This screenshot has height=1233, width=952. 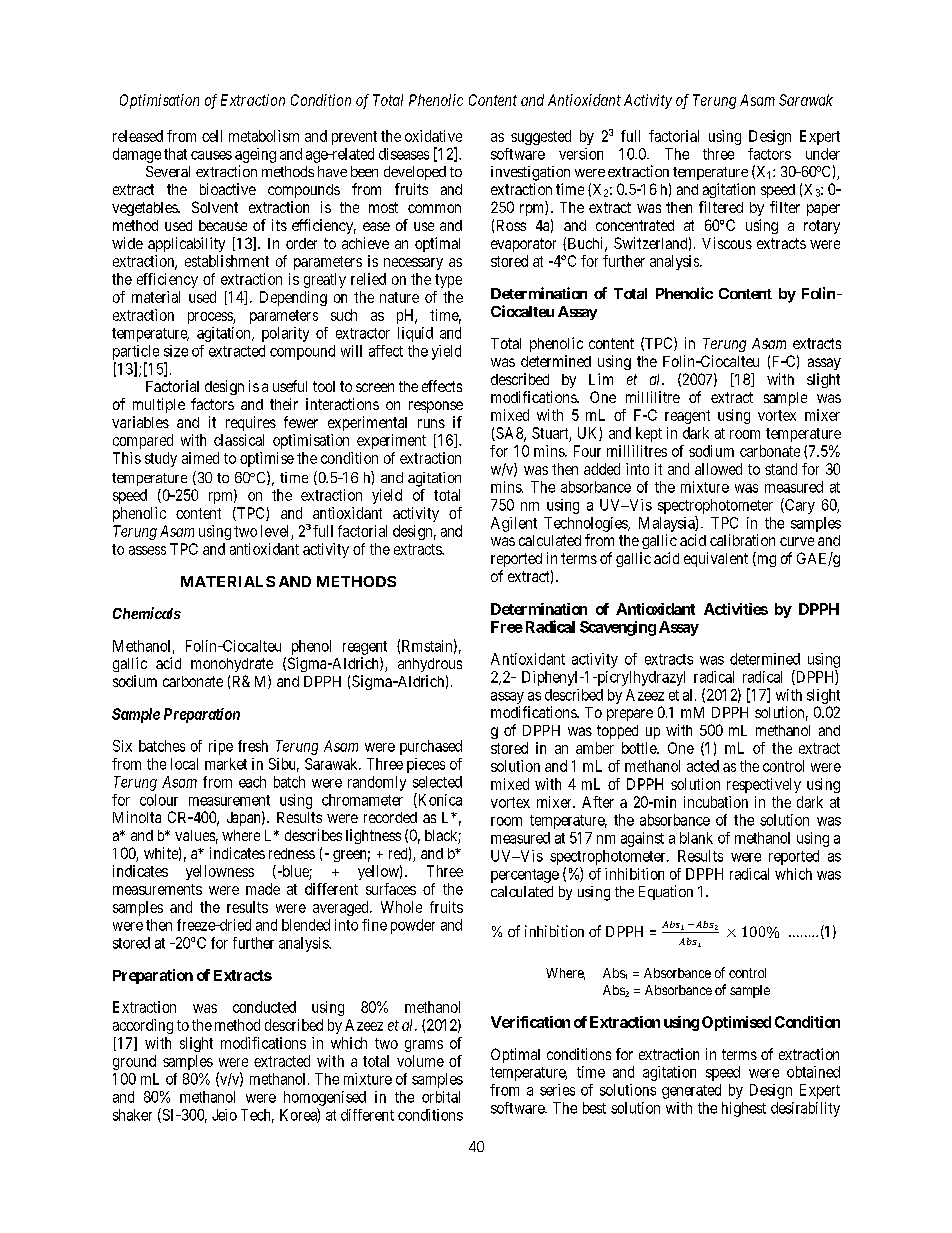 I want to click on causes, so click(x=211, y=155).
